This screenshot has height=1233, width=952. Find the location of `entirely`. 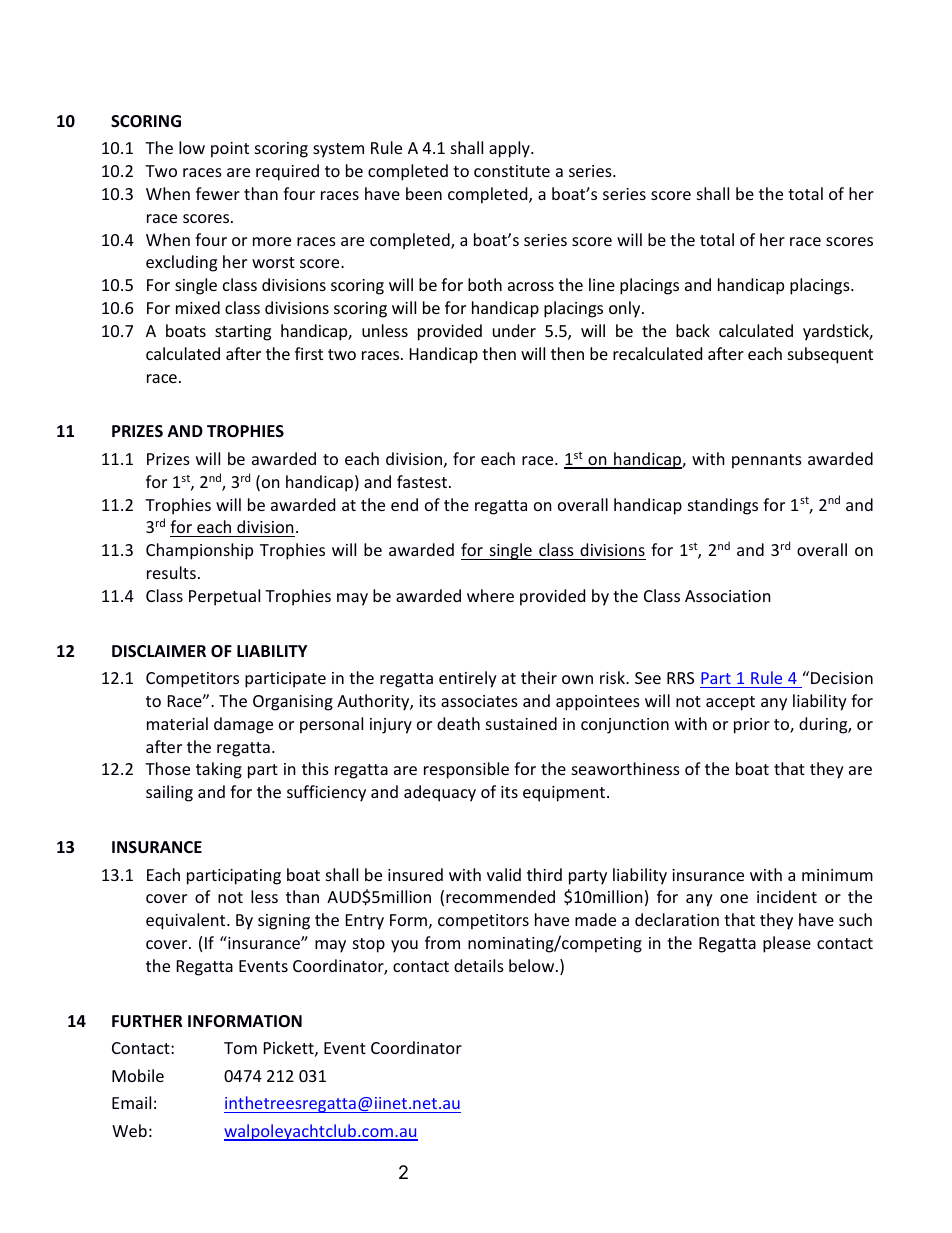

entirely is located at coordinates (468, 679).
